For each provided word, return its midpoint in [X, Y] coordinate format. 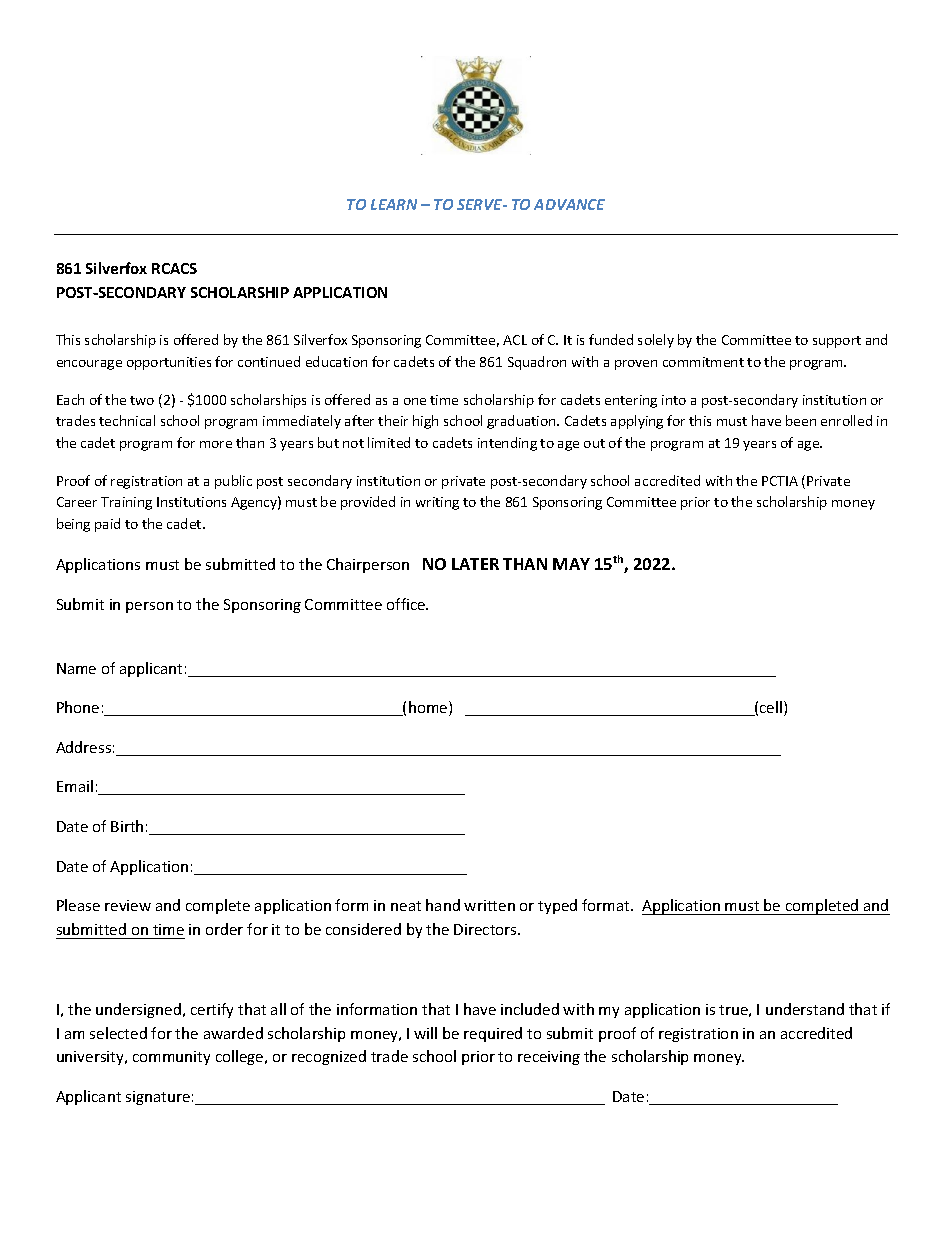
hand [443, 905]
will [425, 1033]
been [801, 420]
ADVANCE [569, 204]
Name [76, 668]
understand [805, 1009]
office [407, 604]
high [425, 422]
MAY [571, 564]
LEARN [394, 204]
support [837, 342]
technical [127, 420]
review [128, 905]
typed [557, 906]
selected [118, 1033]
